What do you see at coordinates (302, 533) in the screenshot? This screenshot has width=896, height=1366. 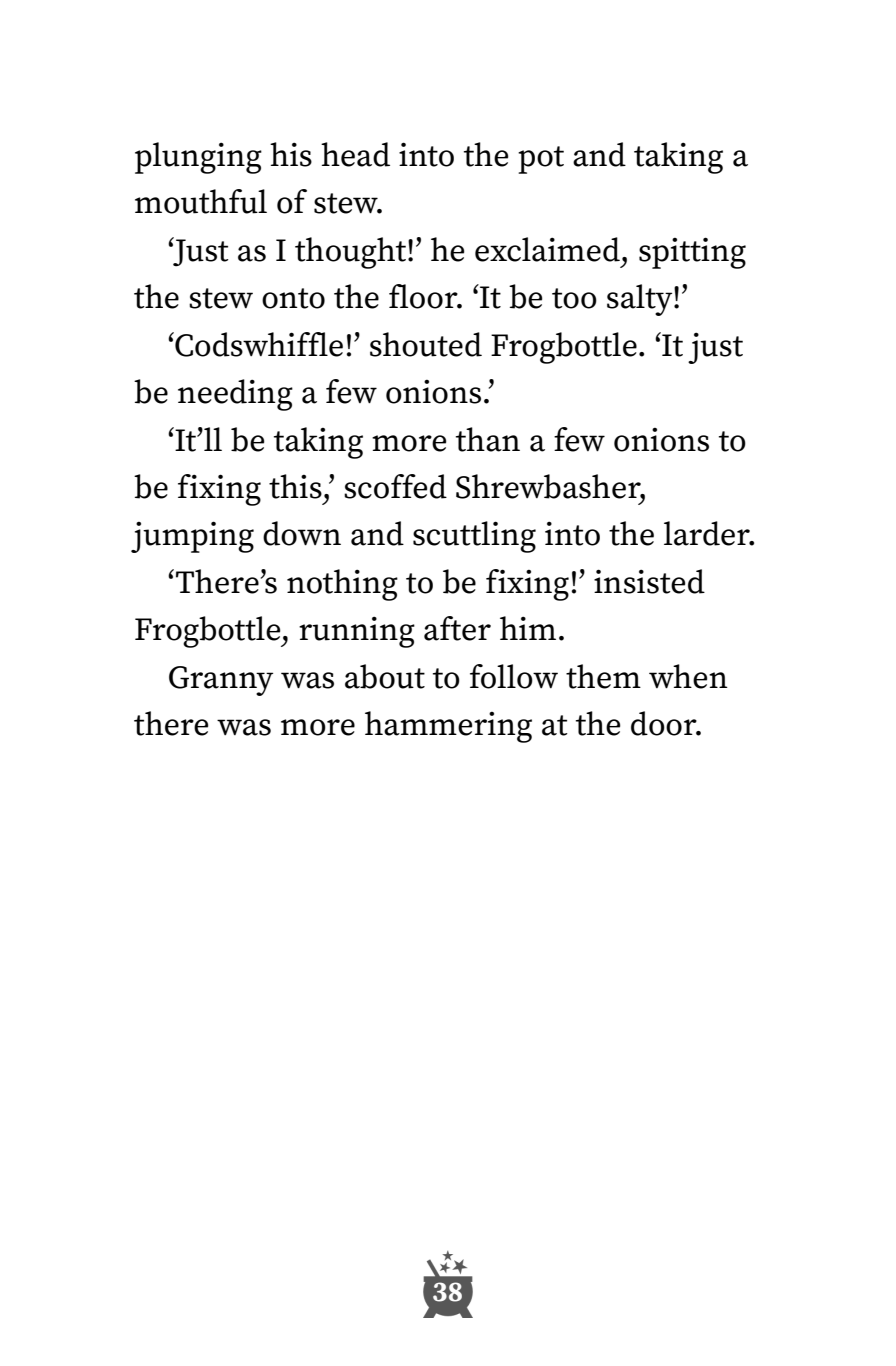 I see `down` at bounding box center [302, 533].
